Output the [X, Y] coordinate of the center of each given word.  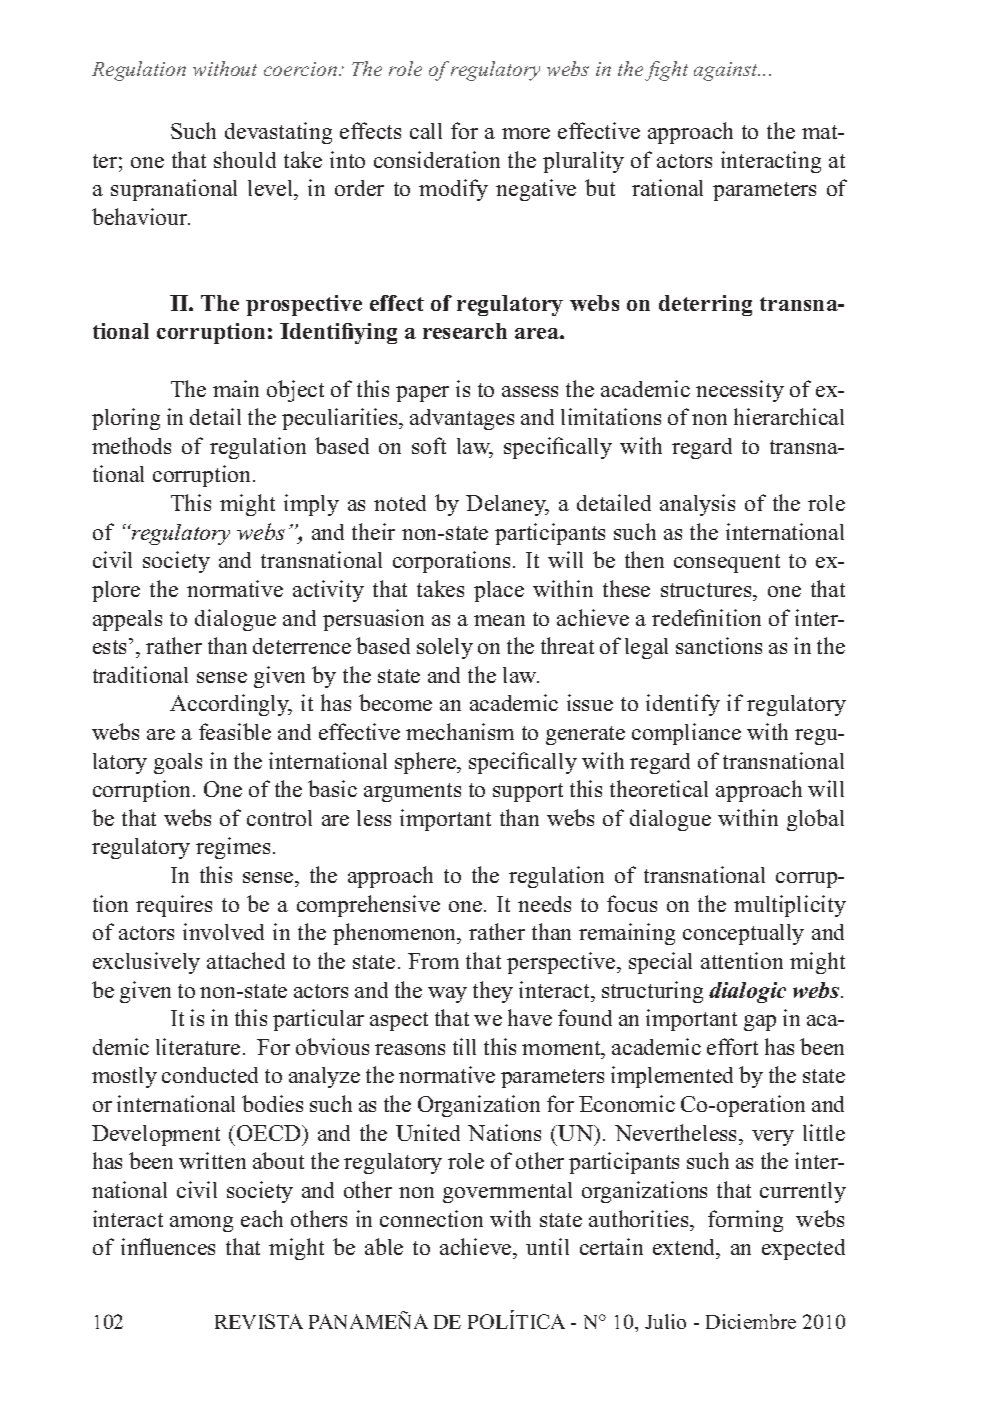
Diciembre [751, 1321]
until [547, 1246]
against [727, 71]
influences [168, 1246]
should [245, 159]
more [526, 133]
